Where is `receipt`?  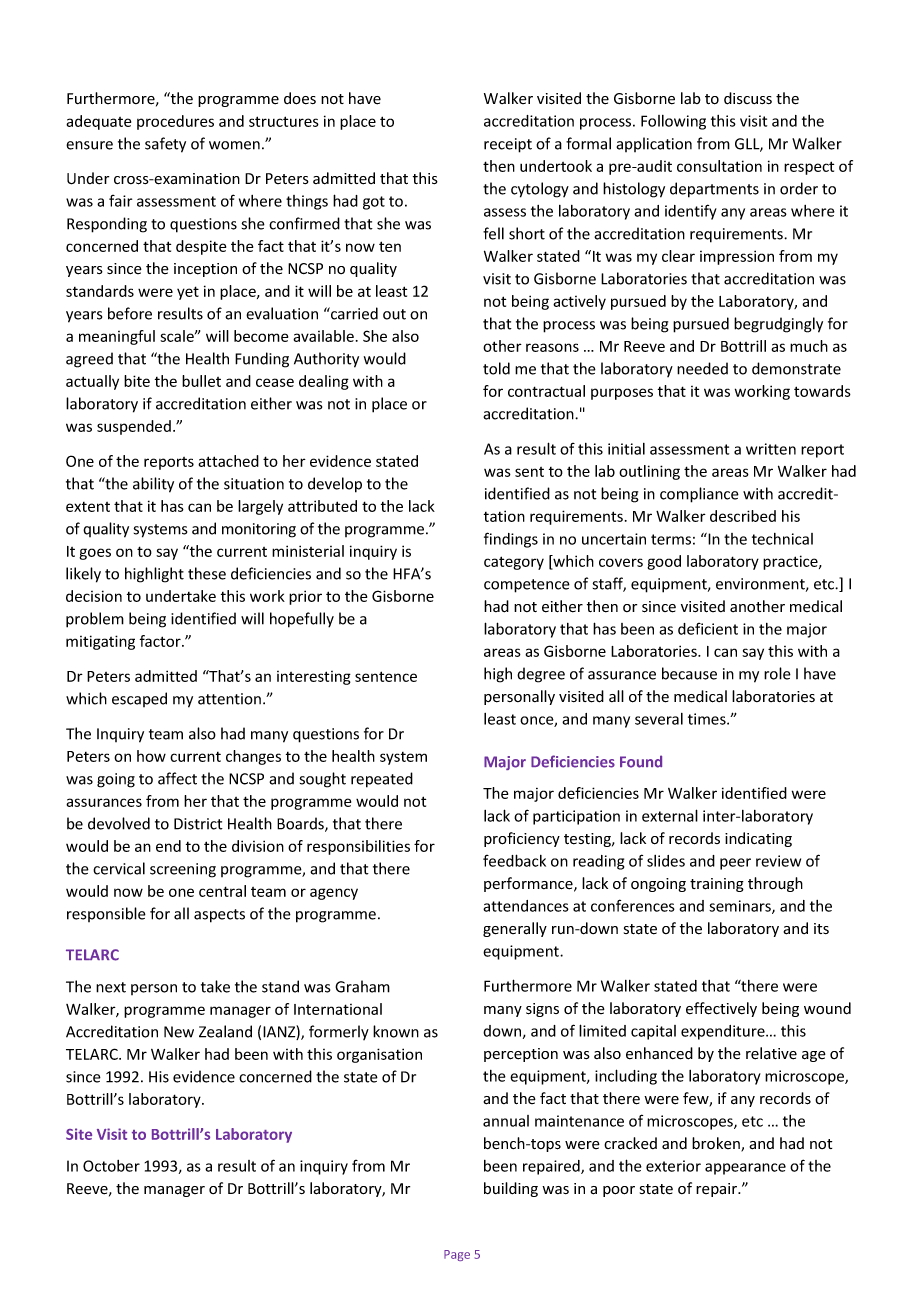 receipt is located at coordinates (508, 145).
